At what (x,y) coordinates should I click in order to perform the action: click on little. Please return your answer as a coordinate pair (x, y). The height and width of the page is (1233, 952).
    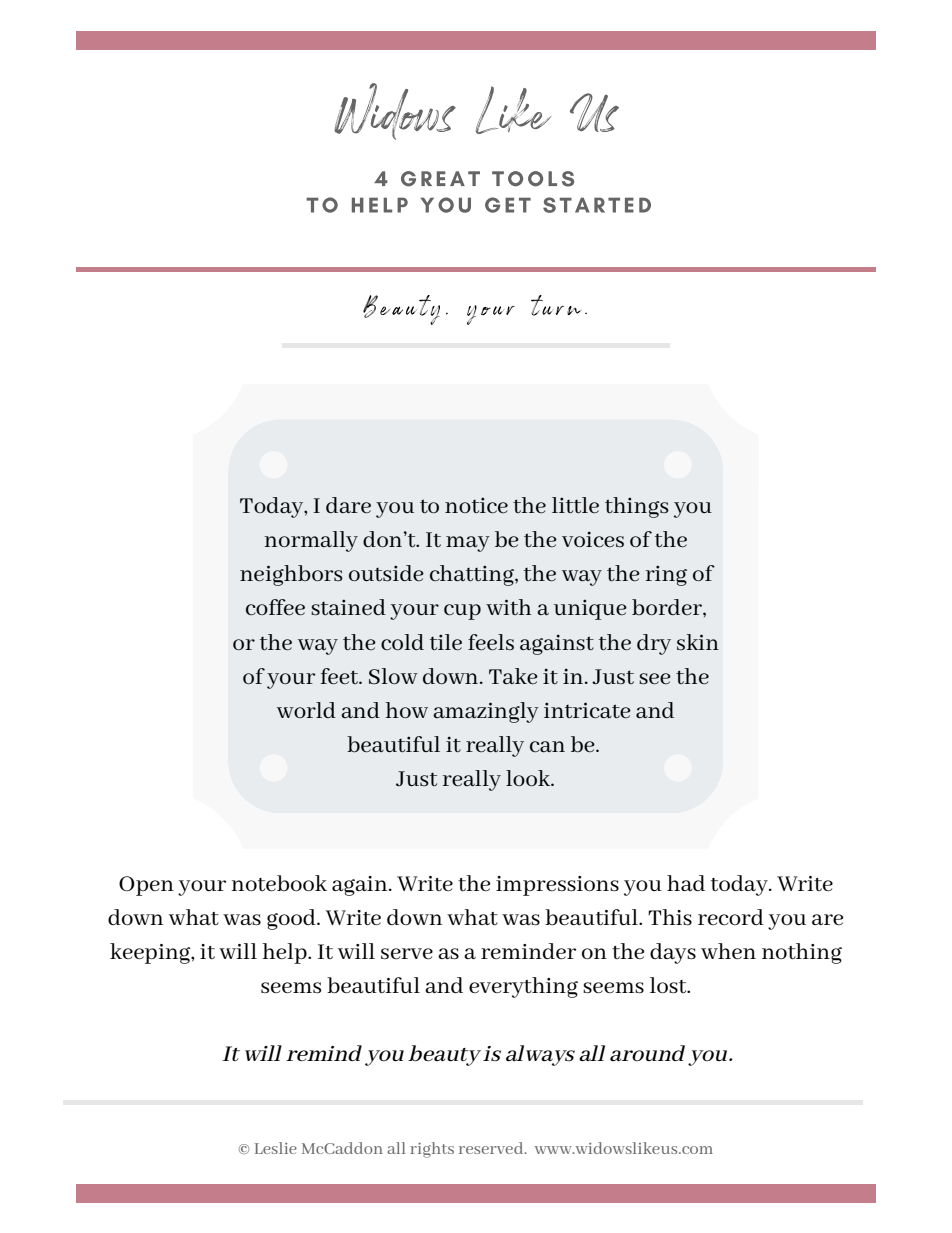
    Looking at the image, I should click on (575, 505).
